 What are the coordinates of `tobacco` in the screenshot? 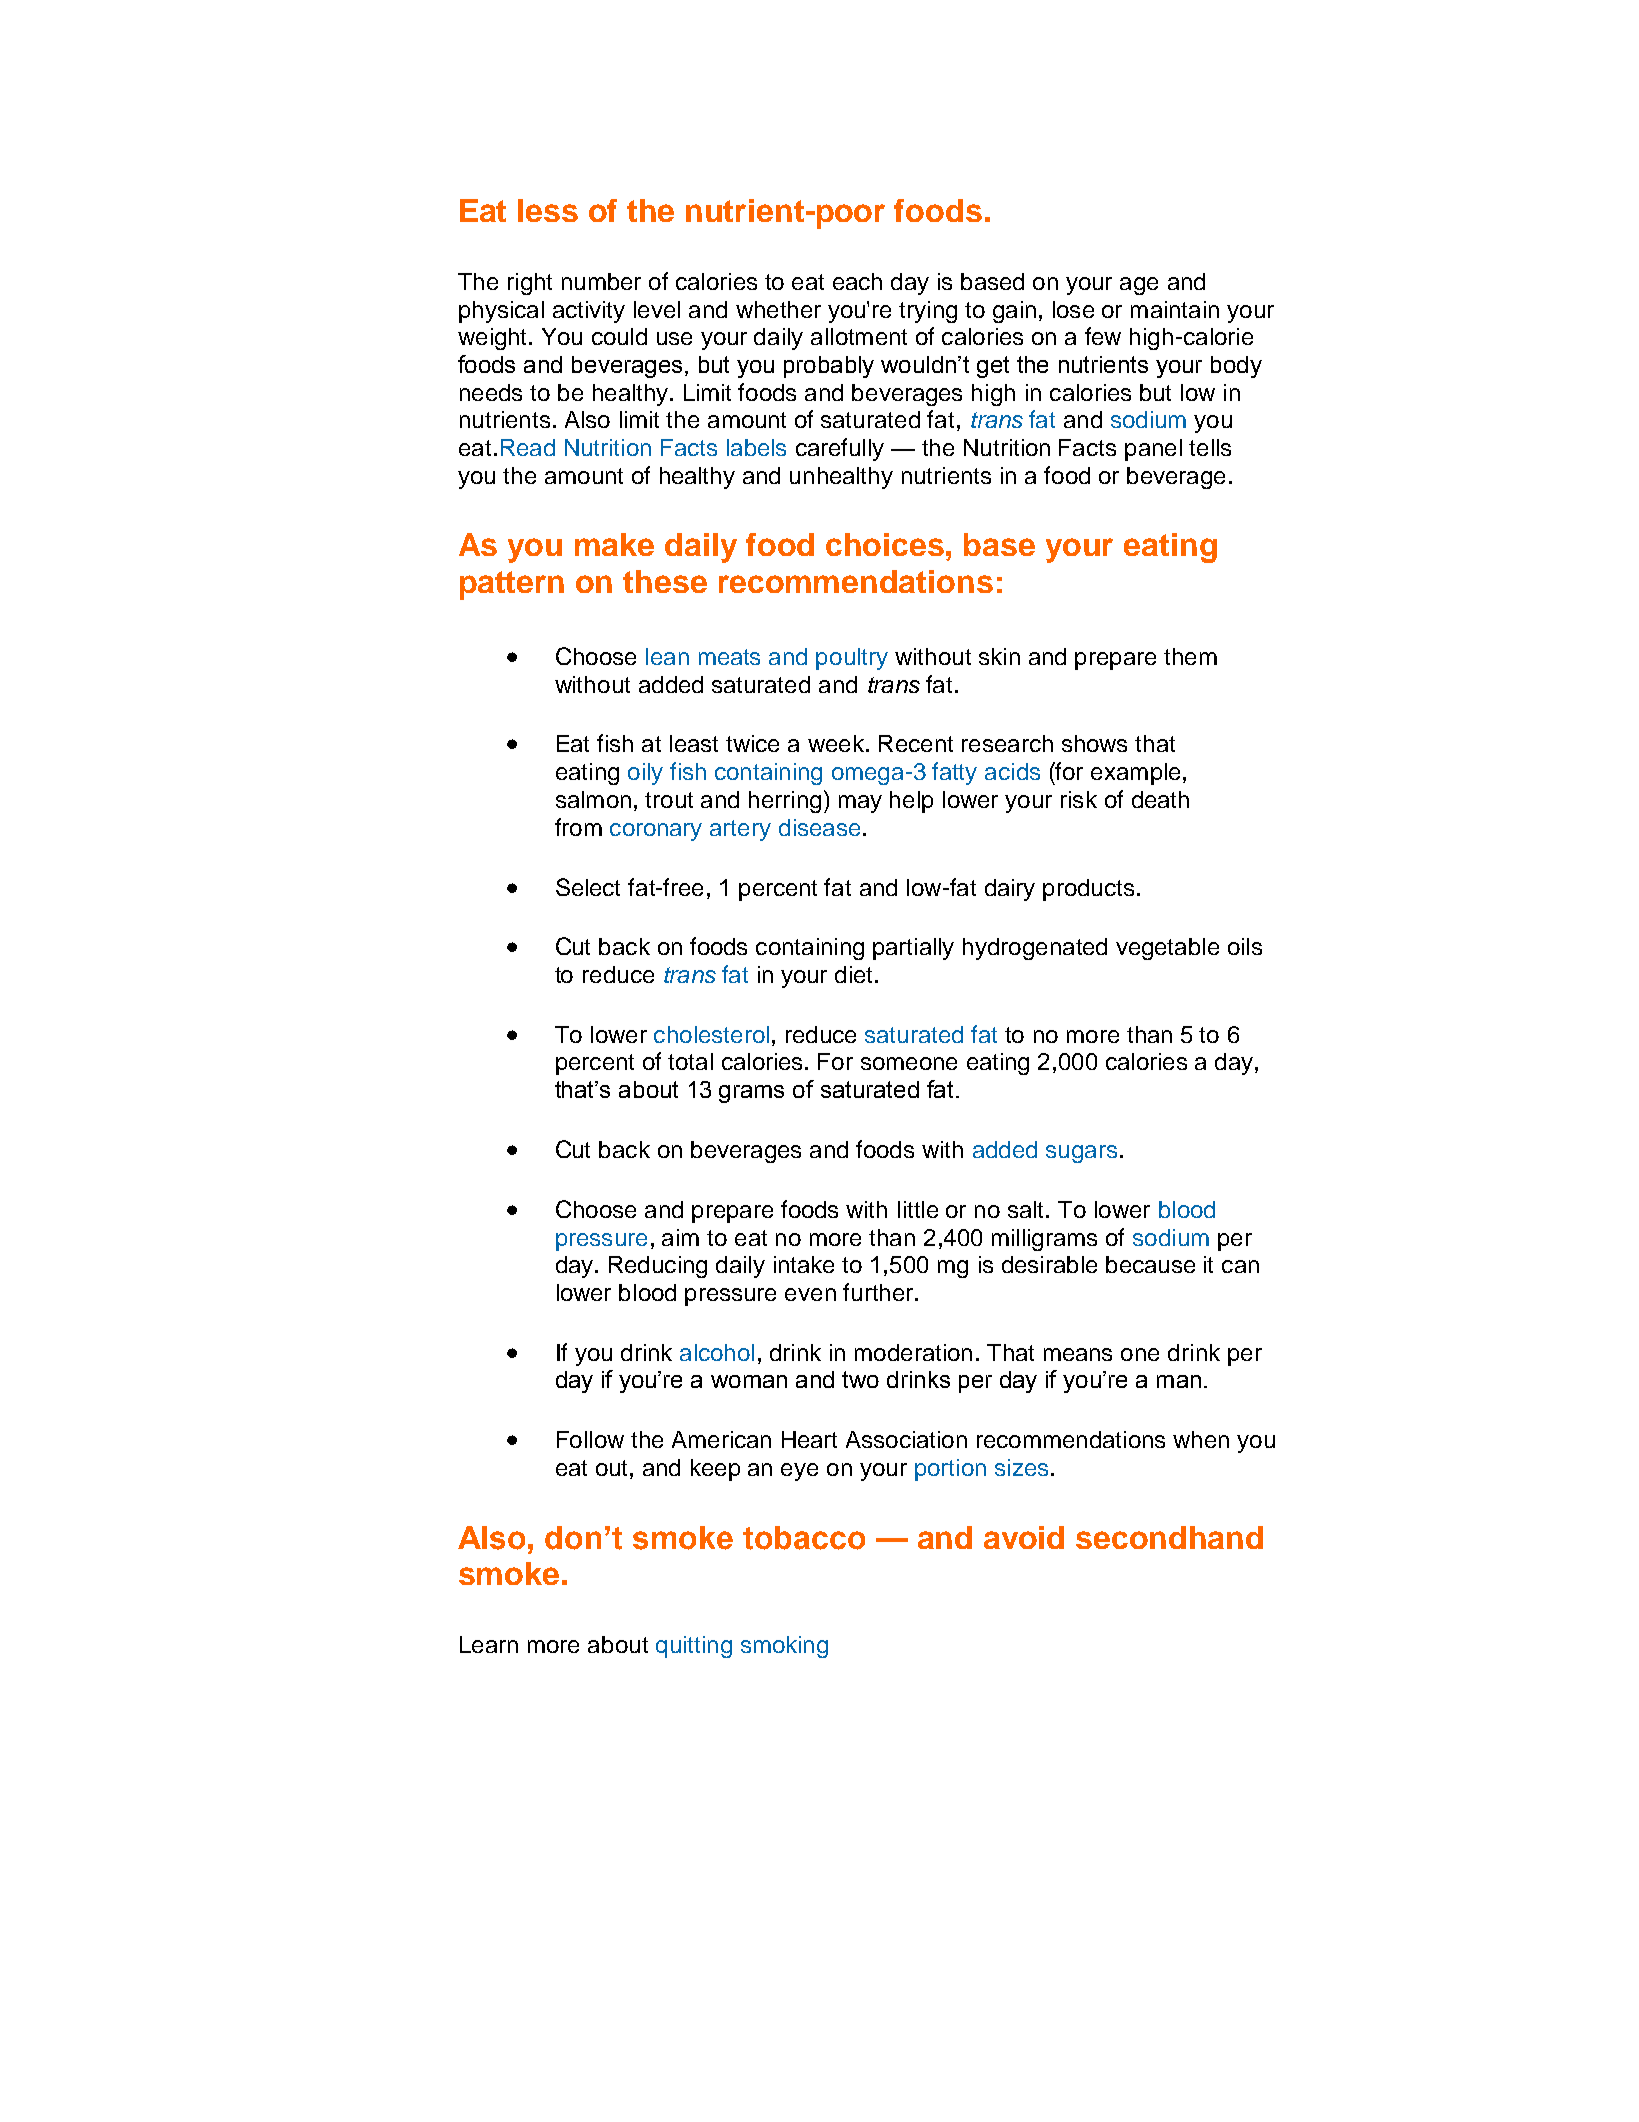 It's located at (804, 1538).
